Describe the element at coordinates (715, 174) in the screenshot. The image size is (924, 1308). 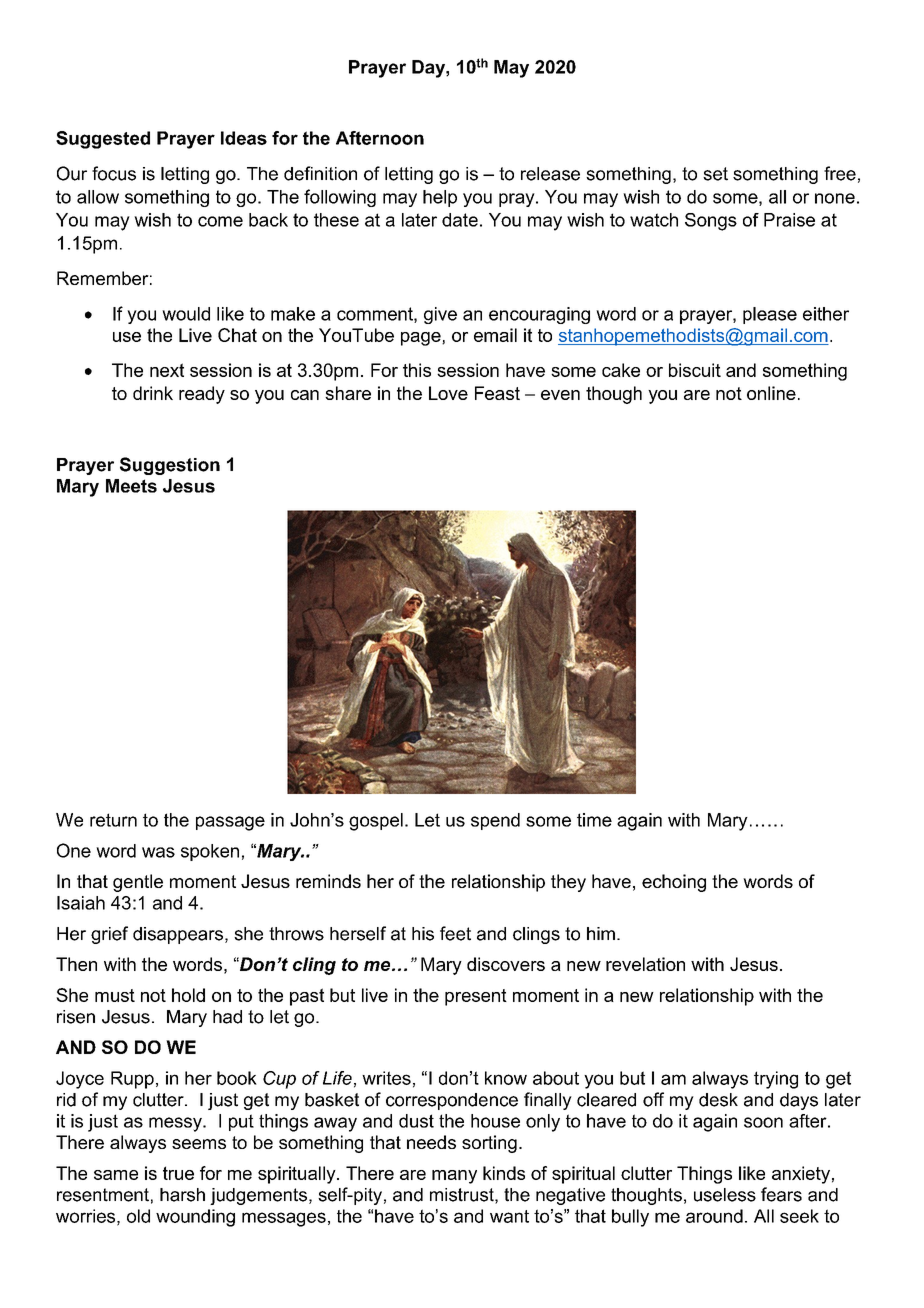
I see `set` at that location.
